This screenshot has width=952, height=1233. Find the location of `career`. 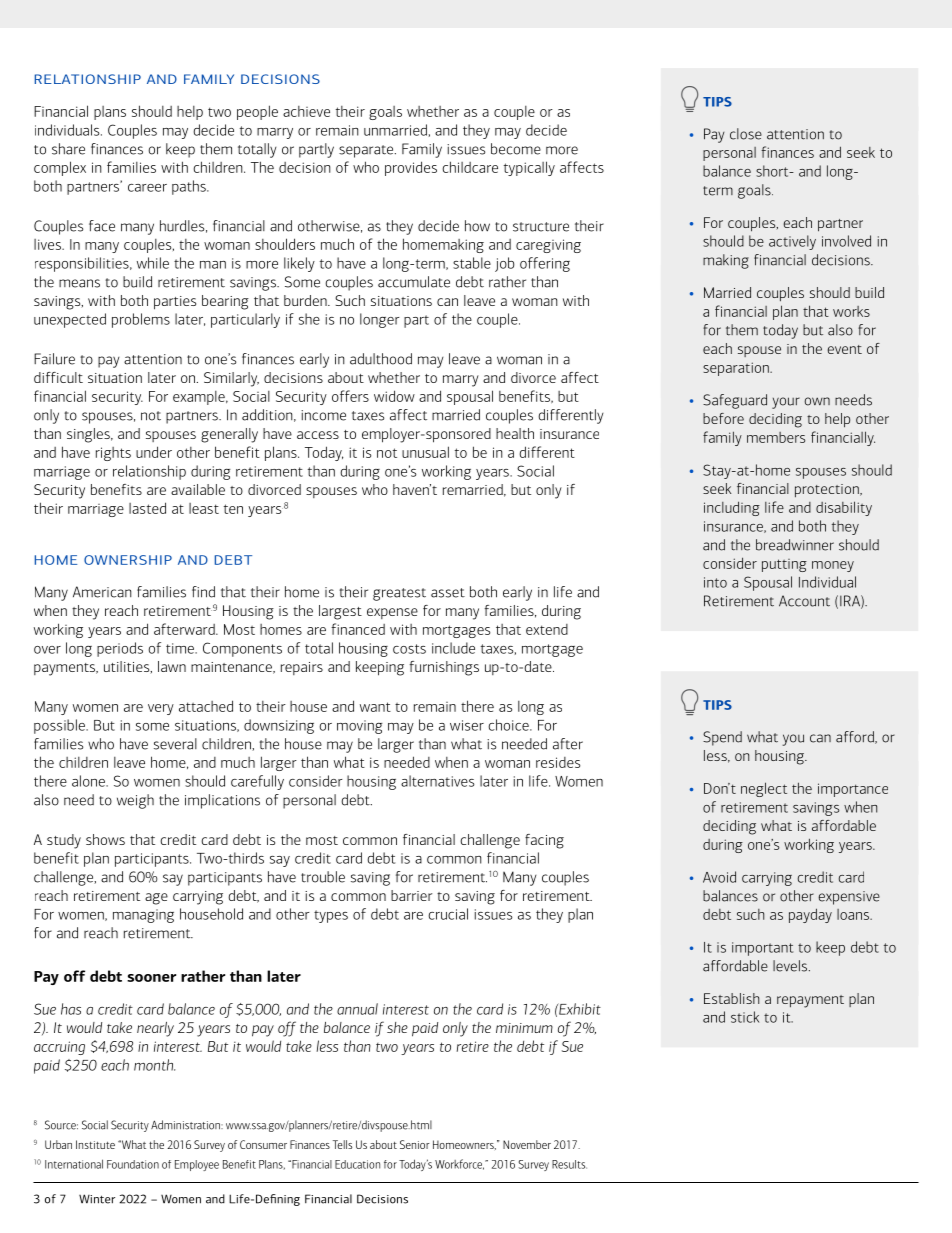

career is located at coordinates (147, 188).
